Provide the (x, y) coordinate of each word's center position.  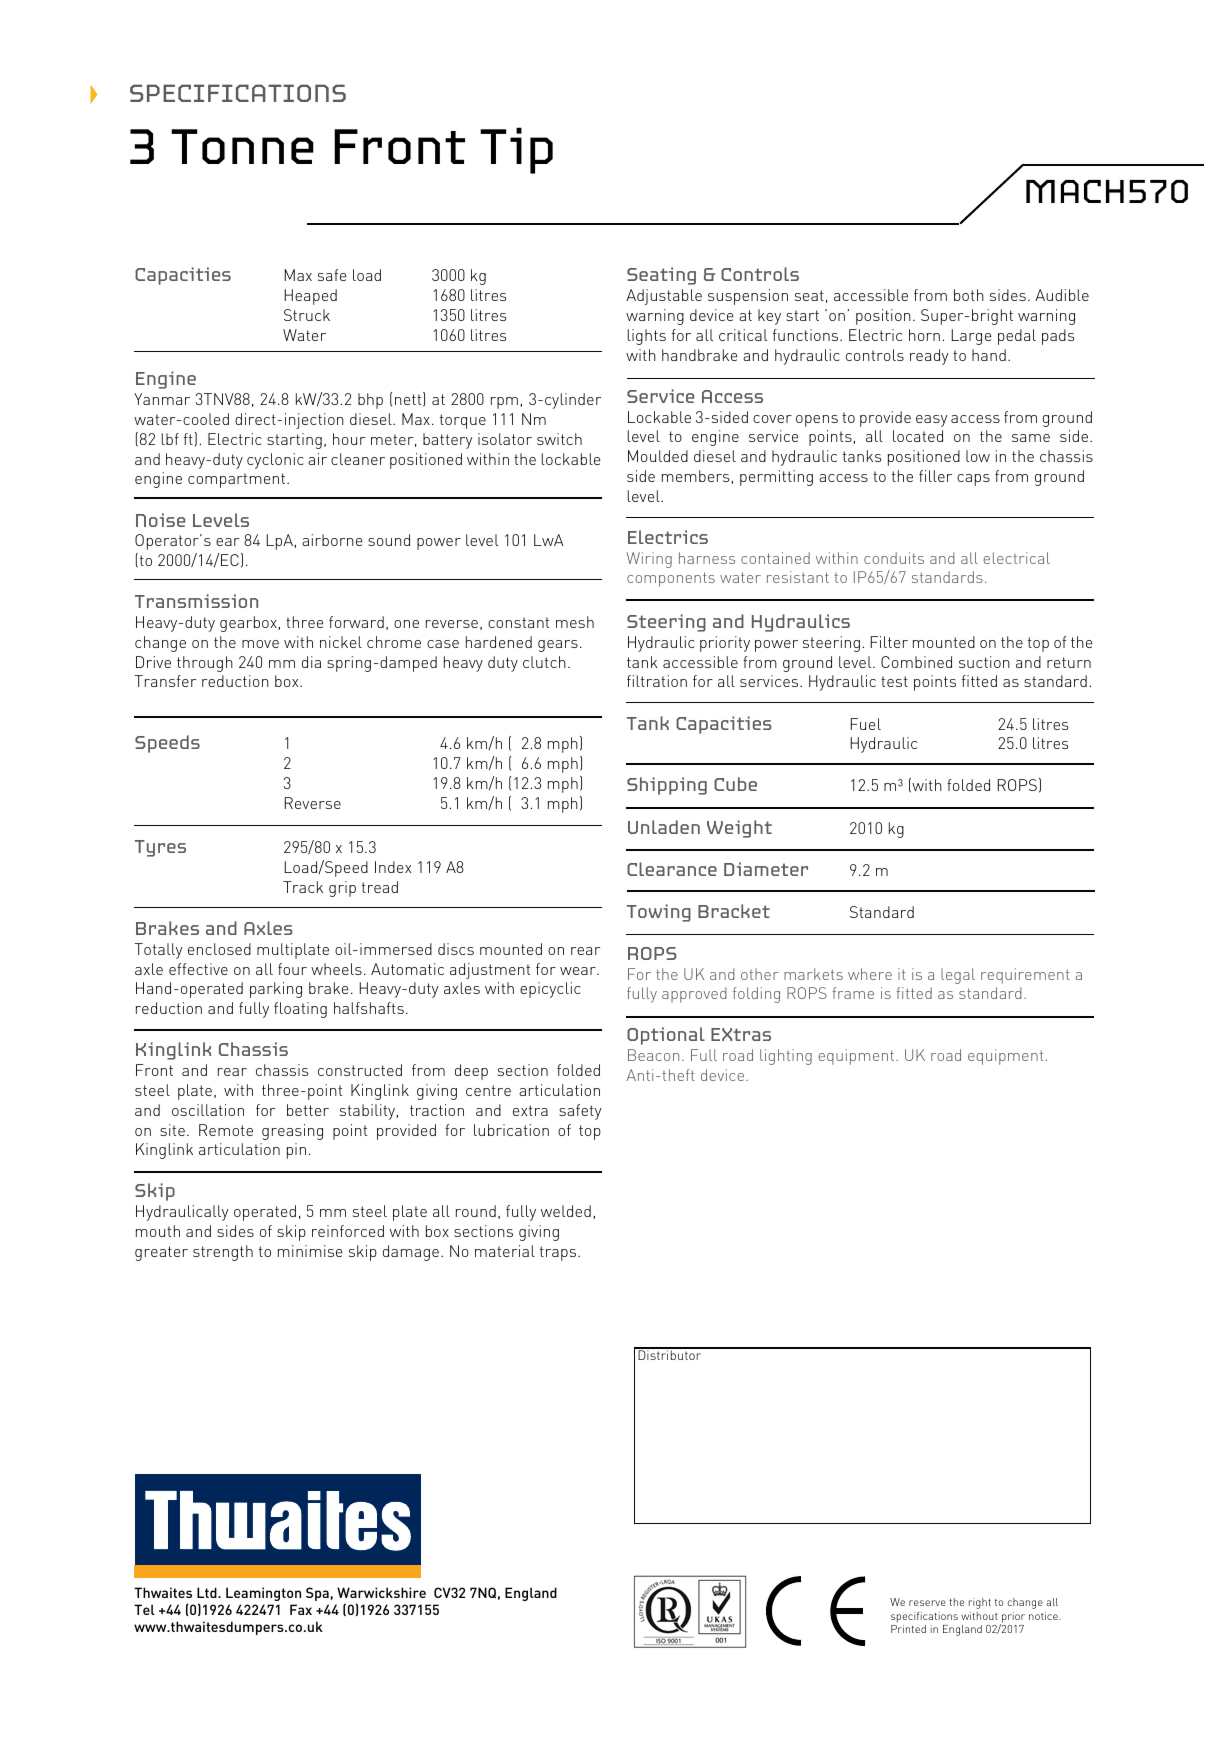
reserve (927, 1603)
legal (958, 976)
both (969, 295)
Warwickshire (381, 1592)
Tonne (242, 146)
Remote (226, 1130)
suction (984, 662)
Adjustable (664, 297)
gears (558, 646)
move (260, 644)
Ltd (208, 1592)
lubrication (511, 1130)
